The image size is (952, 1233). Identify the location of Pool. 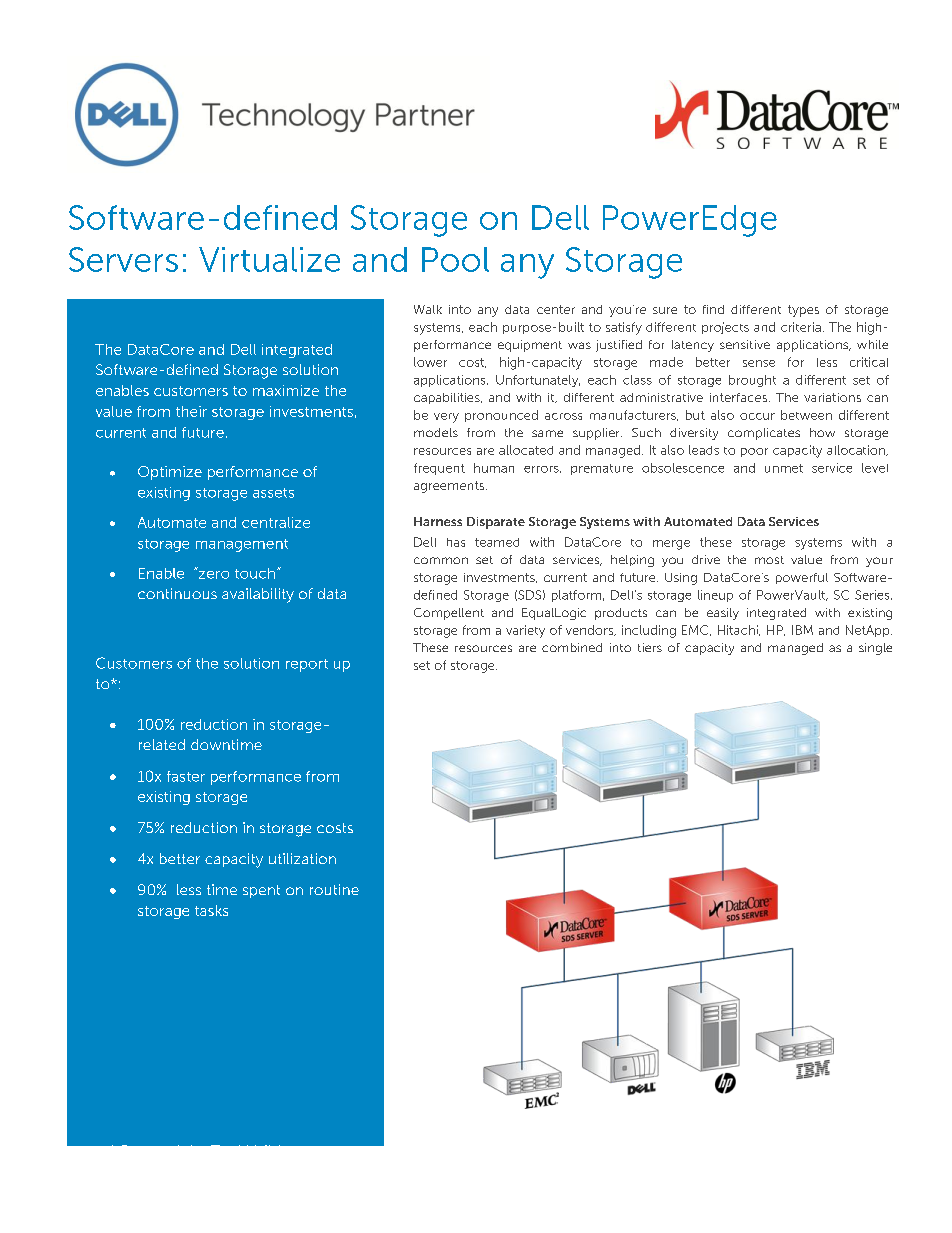
(455, 259).
